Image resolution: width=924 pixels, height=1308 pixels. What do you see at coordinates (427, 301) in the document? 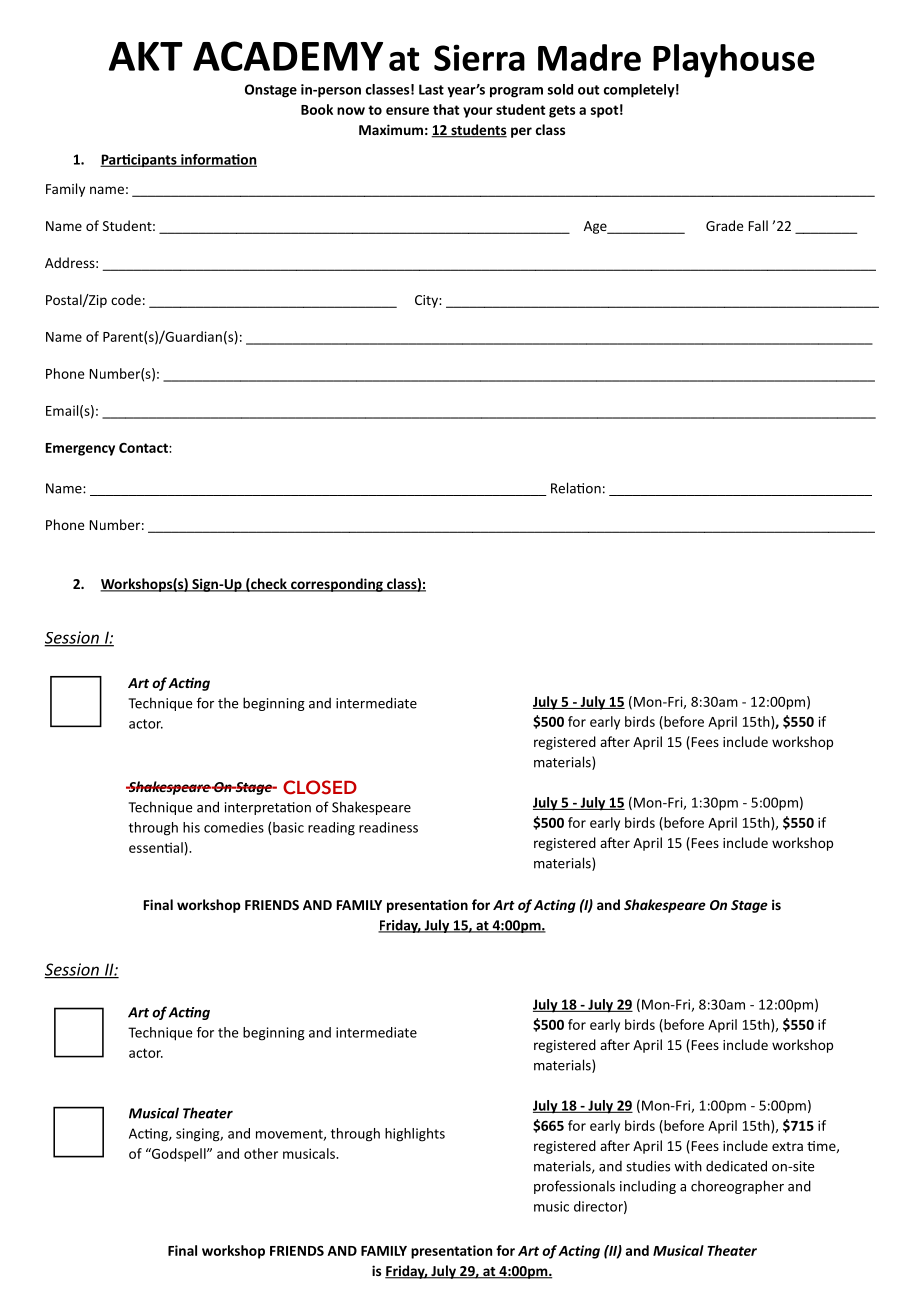
I see `City` at bounding box center [427, 301].
